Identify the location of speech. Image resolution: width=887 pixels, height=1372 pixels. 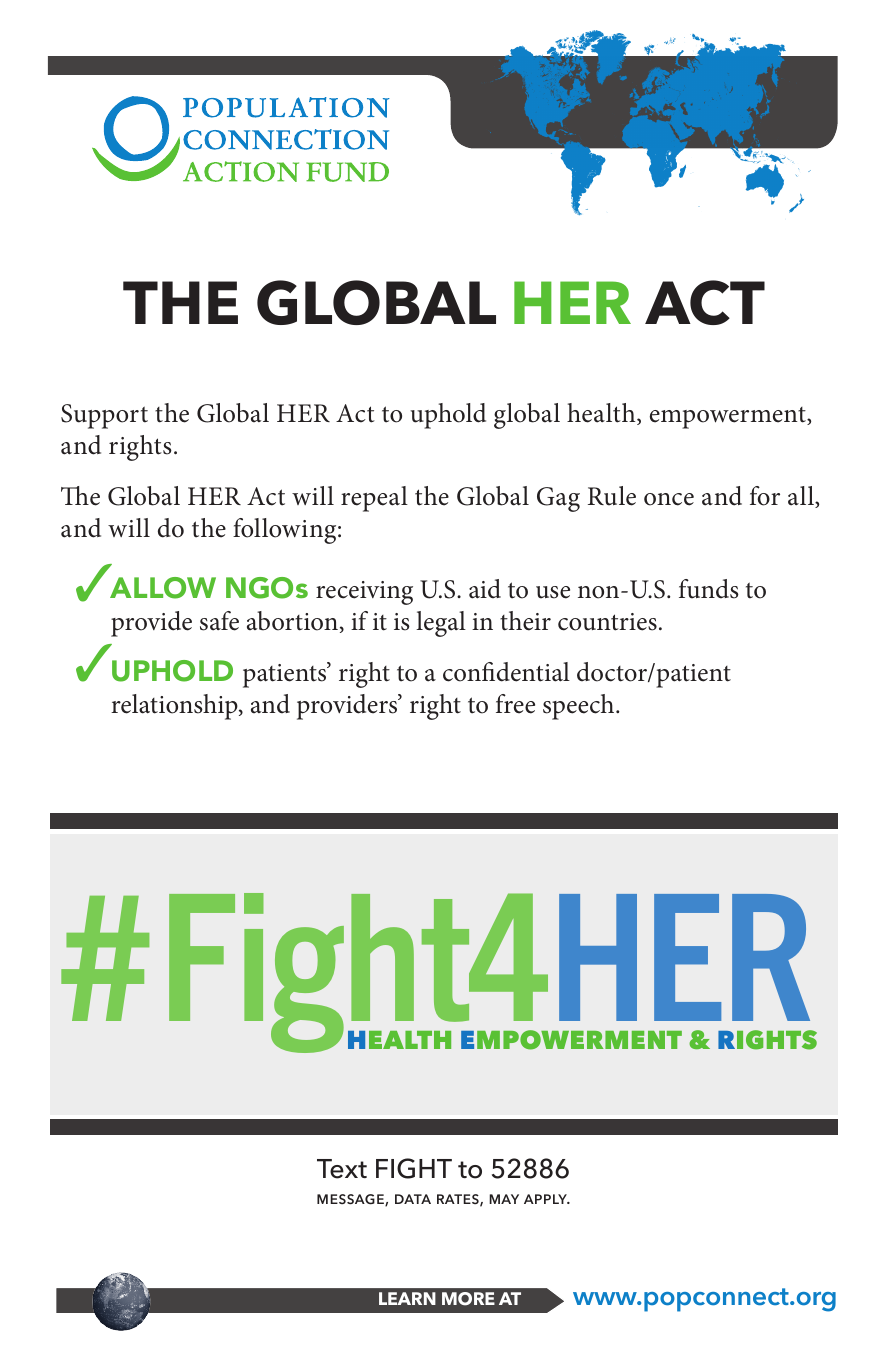
(580, 707).
